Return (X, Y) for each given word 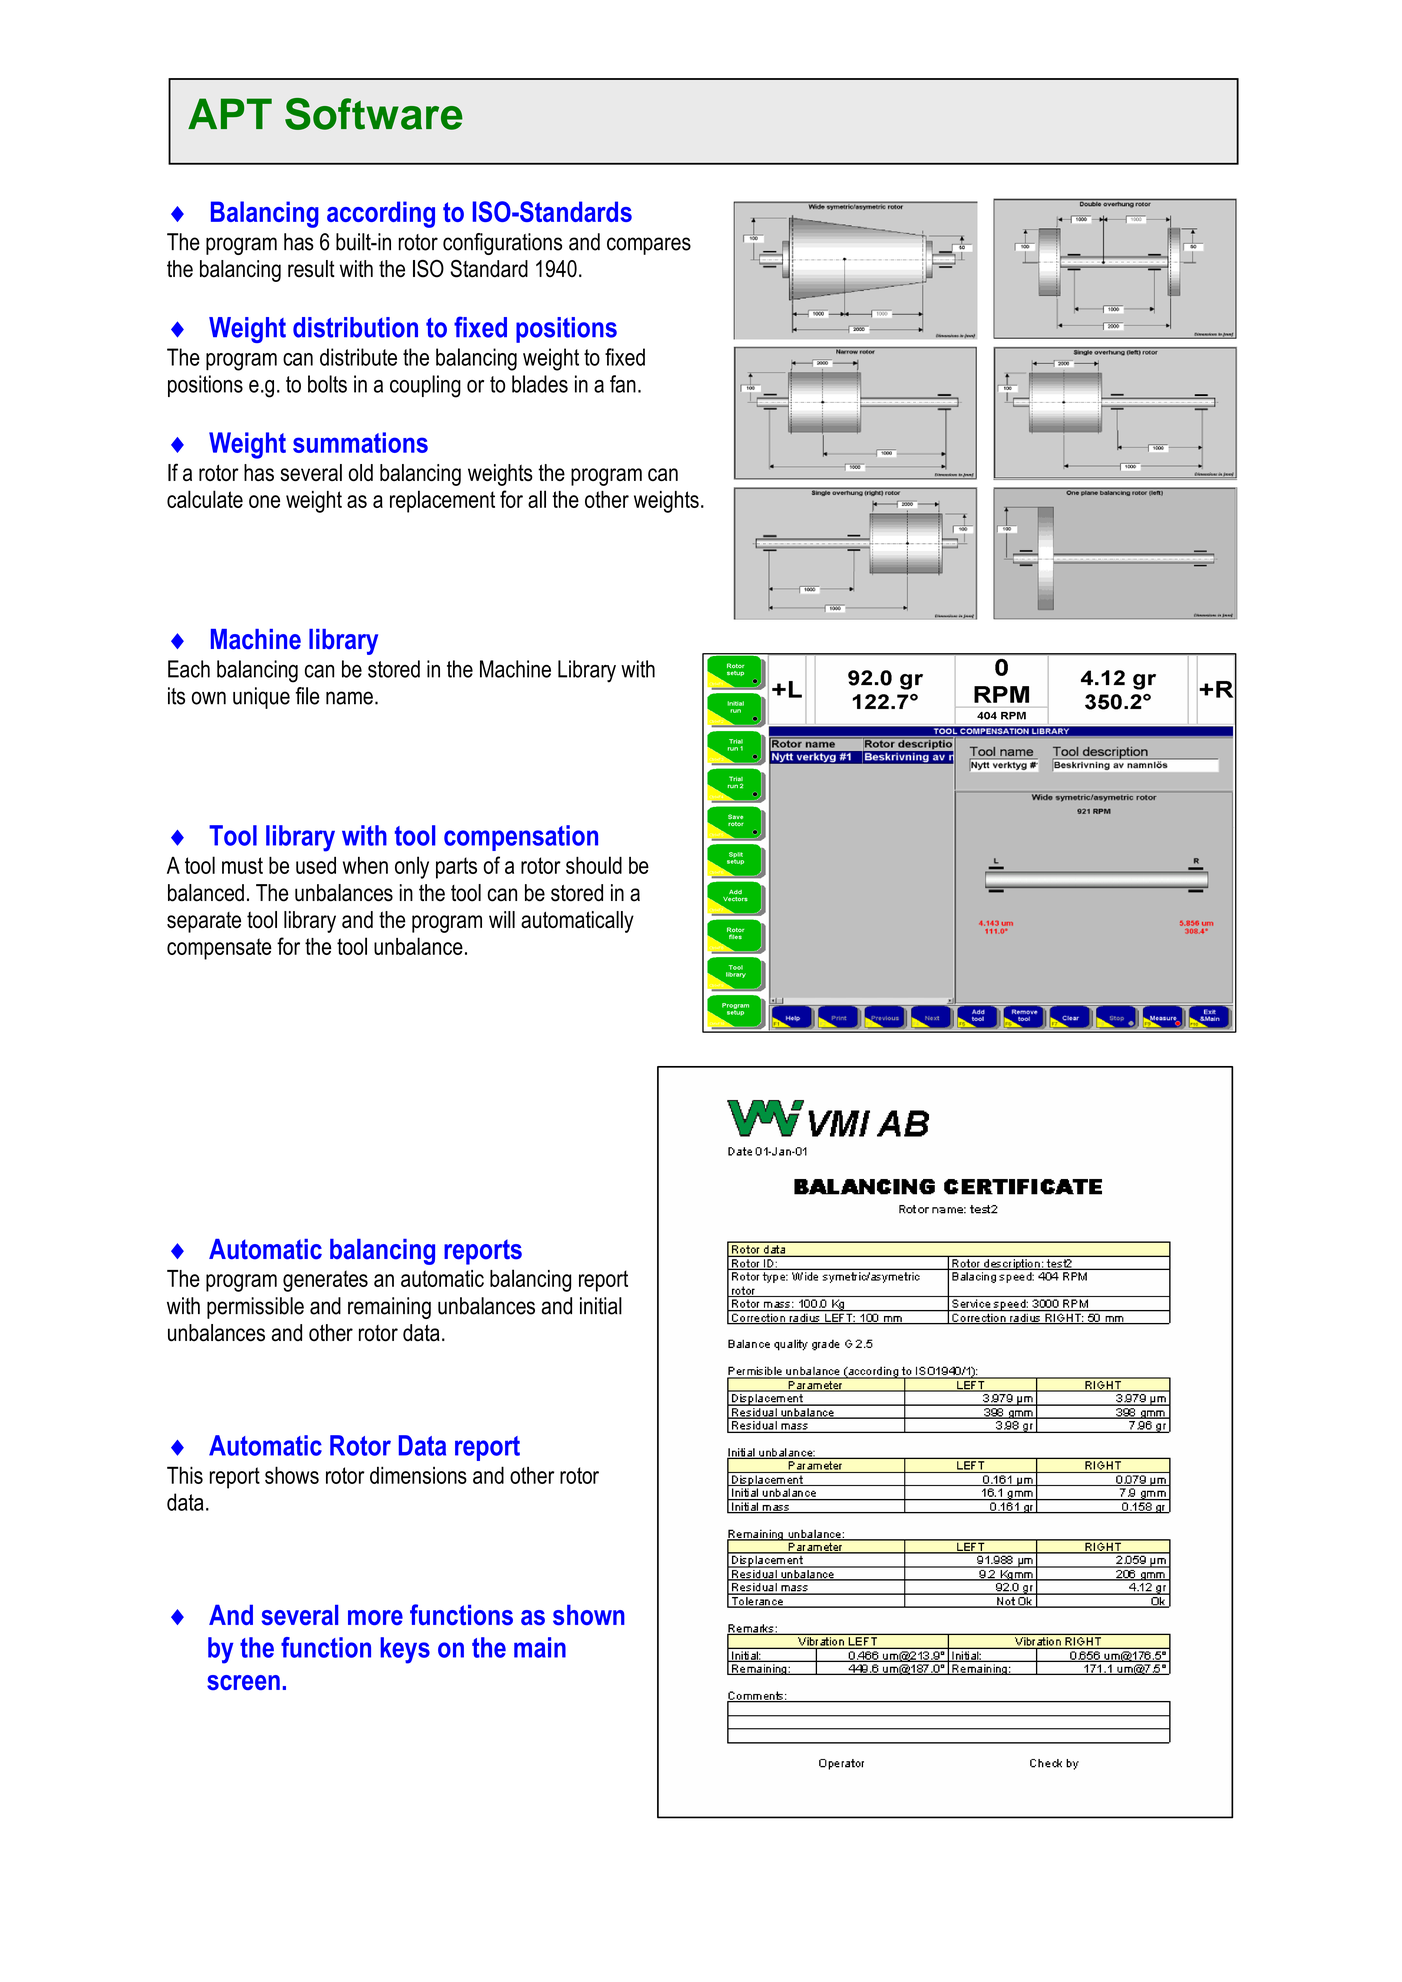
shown (589, 1614)
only (412, 867)
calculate (205, 499)
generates (325, 1281)
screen (243, 1682)
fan (623, 384)
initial (601, 1306)
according (381, 214)
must (242, 865)
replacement (442, 501)
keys (405, 1650)
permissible (255, 1308)
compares (649, 246)
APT (230, 113)
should (594, 865)
